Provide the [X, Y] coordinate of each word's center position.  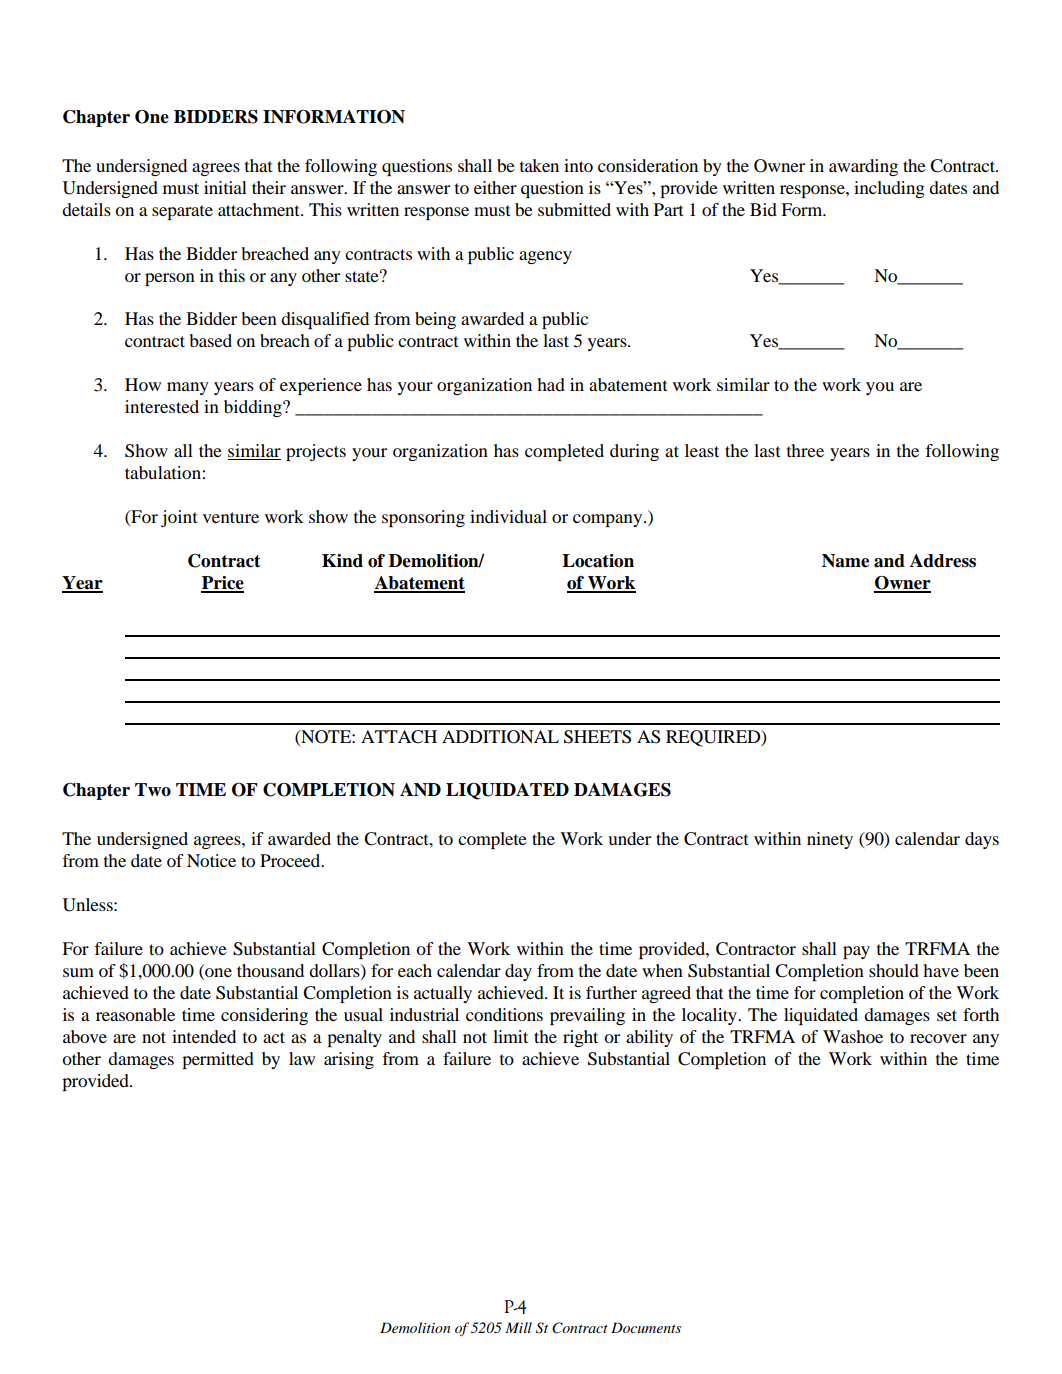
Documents [646, 1327]
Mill [518, 1327]
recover [938, 1038]
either [495, 187]
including [889, 189]
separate [182, 212]
